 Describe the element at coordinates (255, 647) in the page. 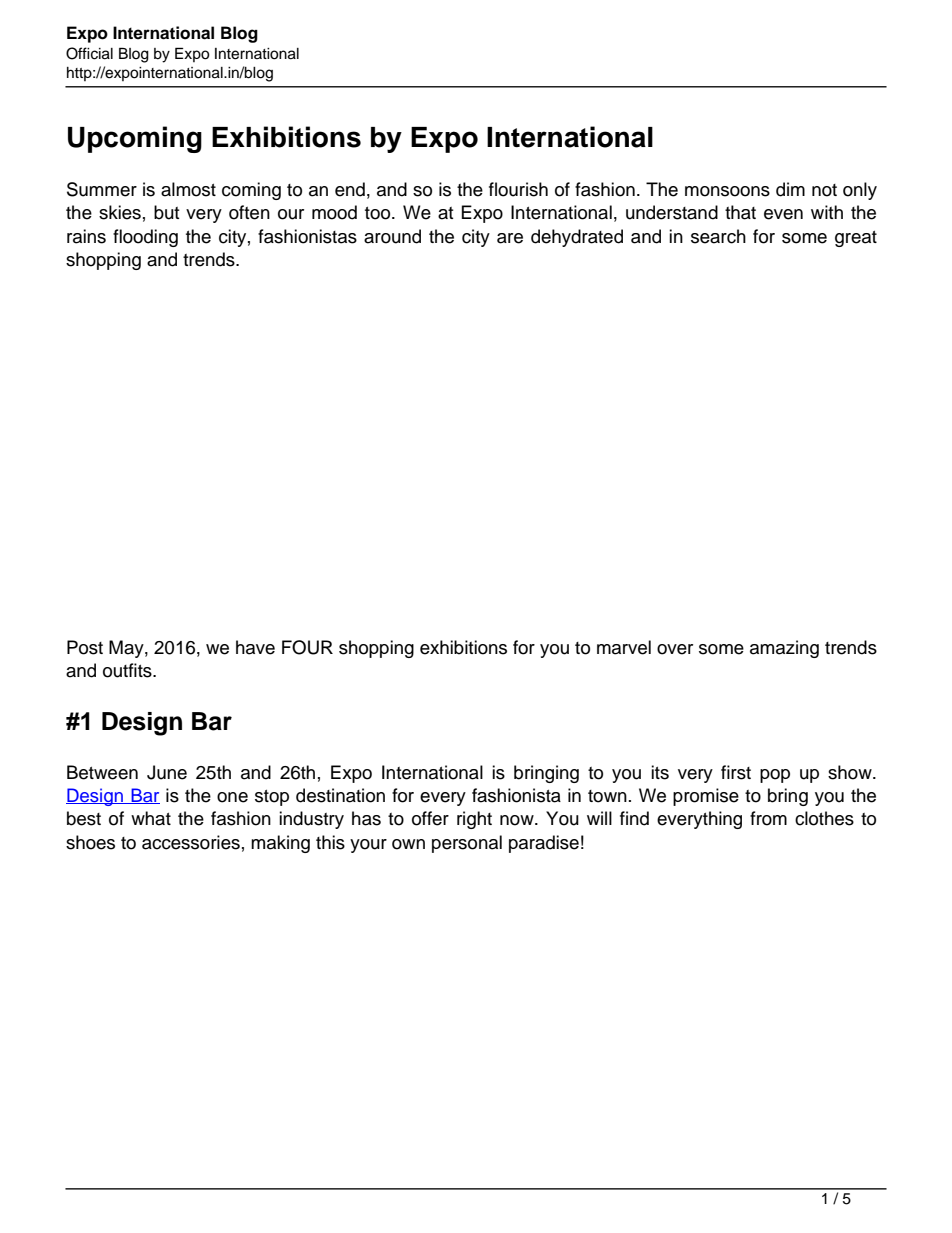

I see `have` at that location.
